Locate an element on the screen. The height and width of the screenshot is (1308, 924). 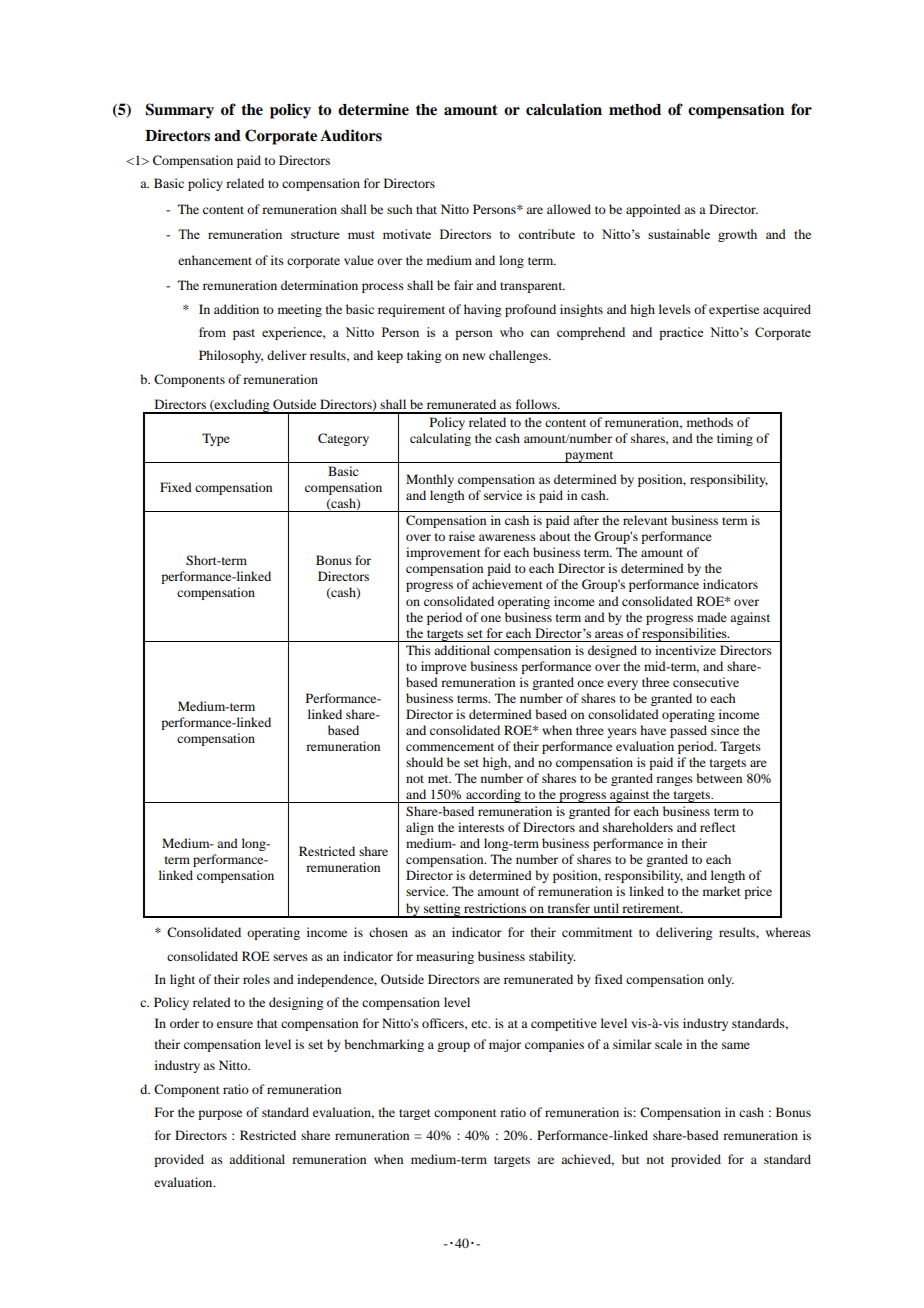
calculation is located at coordinates (564, 109).
